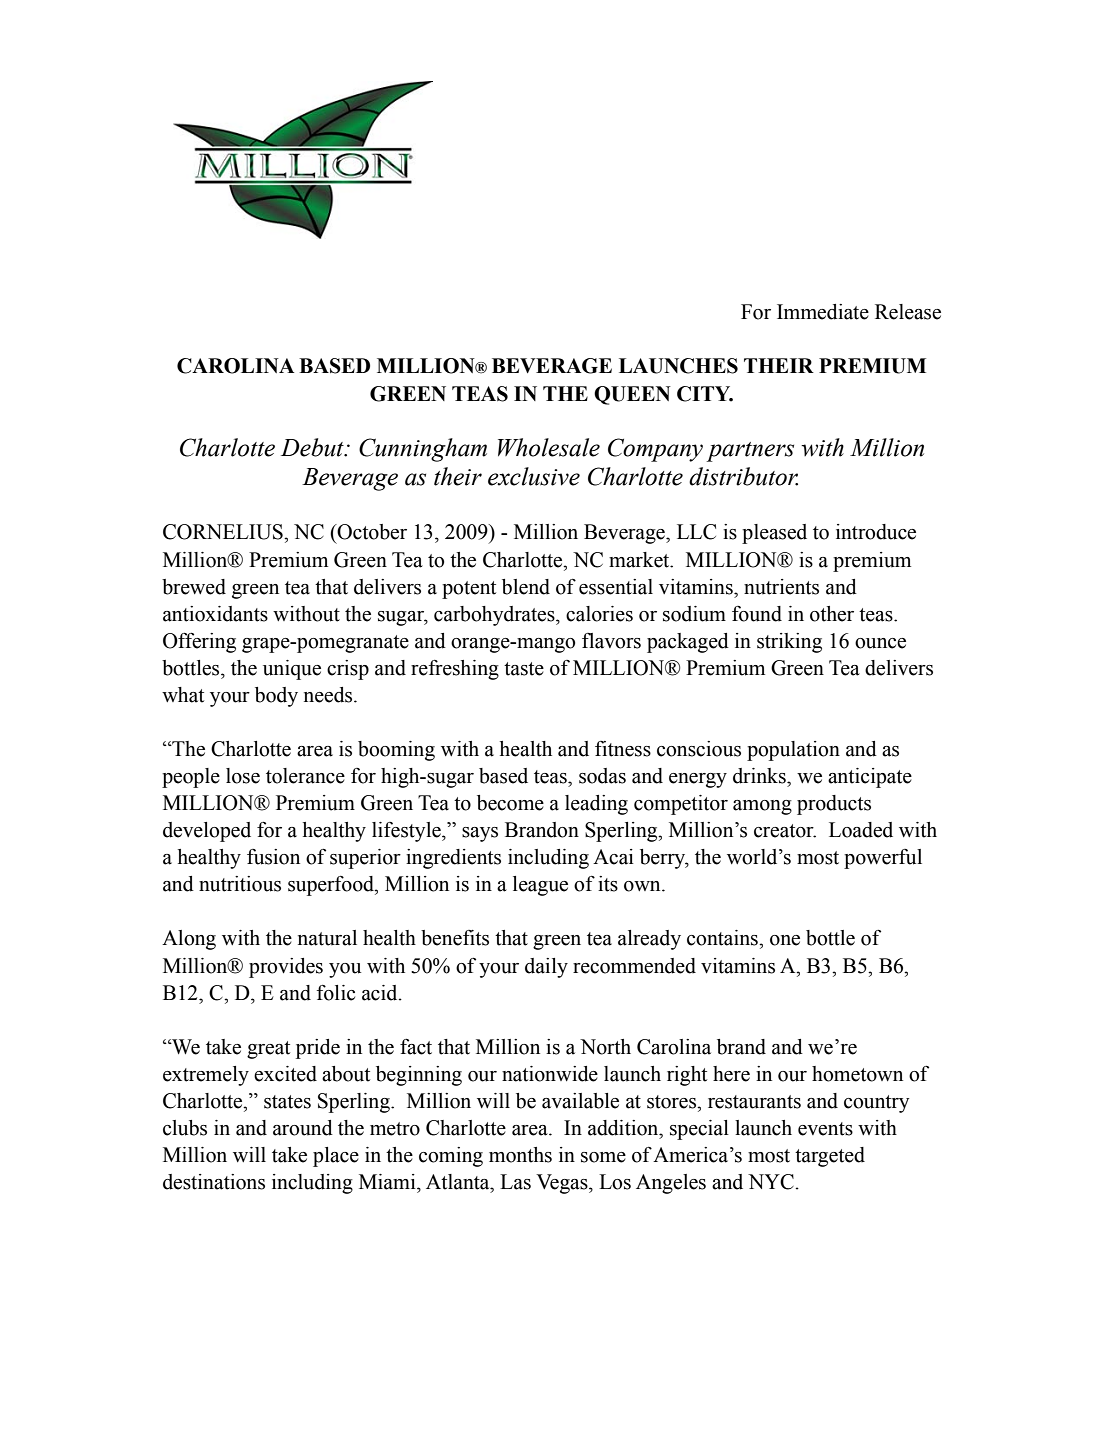 This screenshot has width=1104, height=1429. I want to click on pleased, so click(774, 534).
